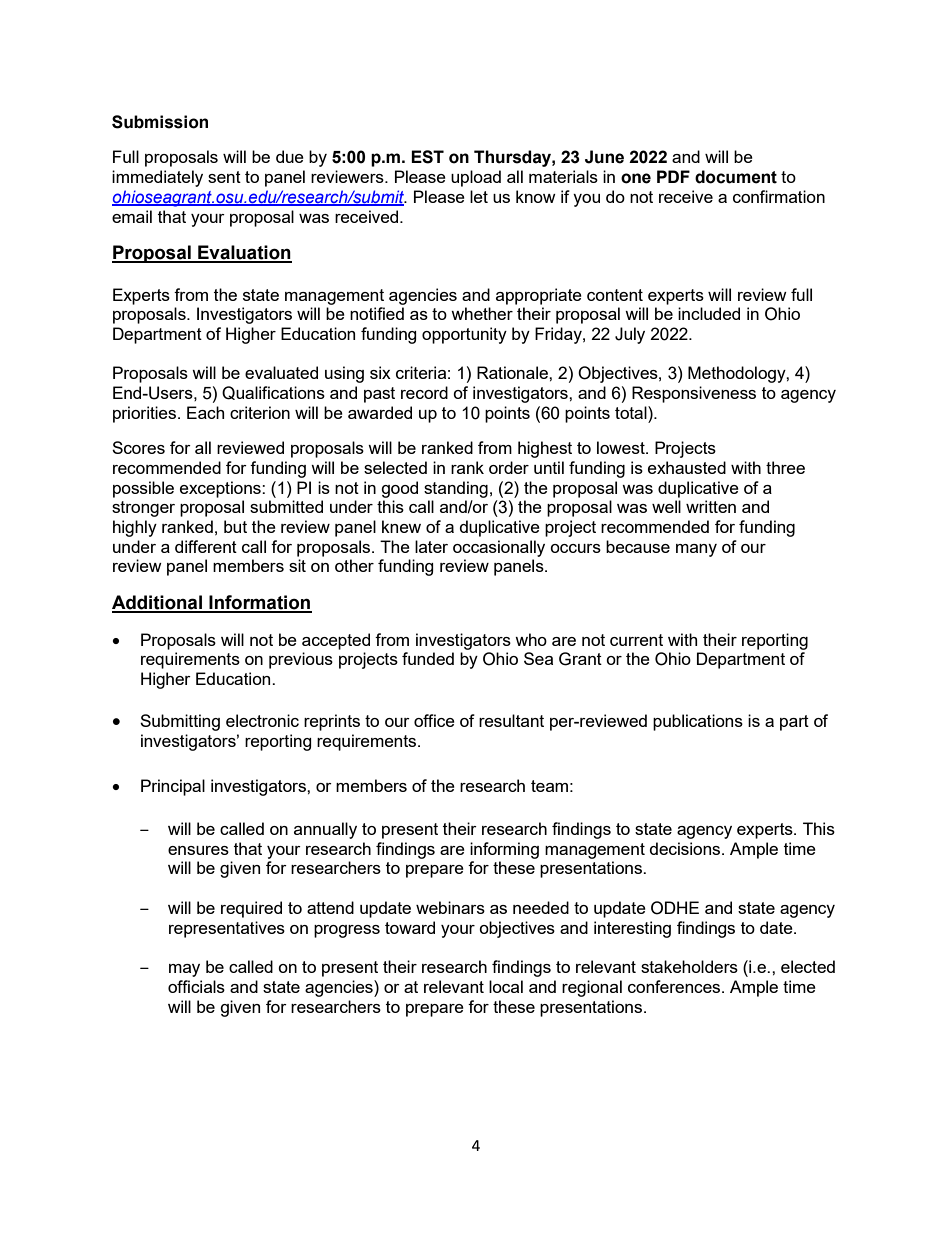  What do you see at coordinates (456, 489) in the screenshot?
I see `standing` at bounding box center [456, 489].
